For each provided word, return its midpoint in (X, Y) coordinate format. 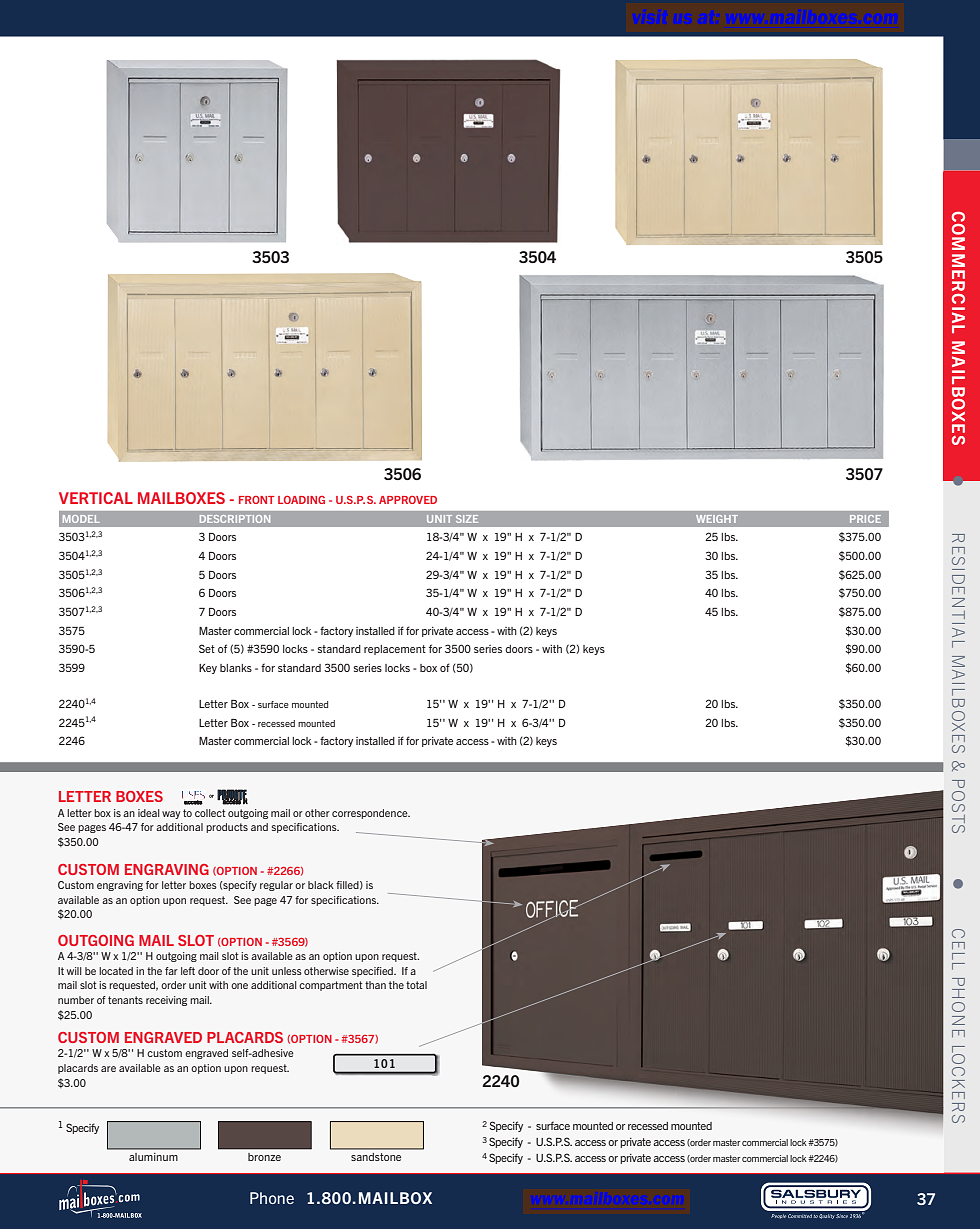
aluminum (153, 1157)
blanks (236, 668)
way (171, 815)
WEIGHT (717, 519)
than (375, 985)
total (416, 985)
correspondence (371, 814)
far (171, 971)
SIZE (467, 519)
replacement (395, 650)
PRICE (865, 519)
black (321, 885)
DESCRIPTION (235, 519)
